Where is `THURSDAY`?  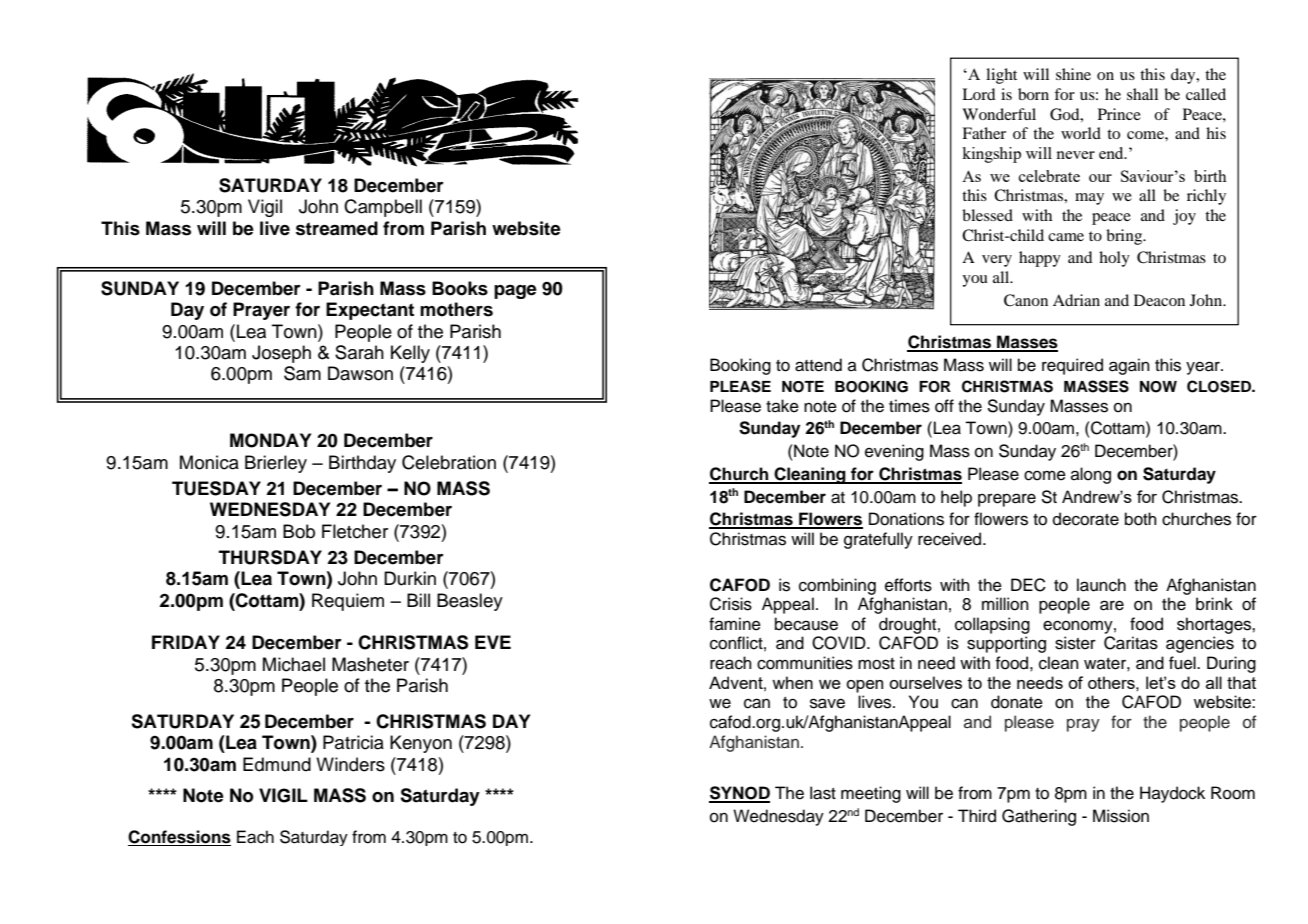 THURSDAY is located at coordinates (270, 557).
